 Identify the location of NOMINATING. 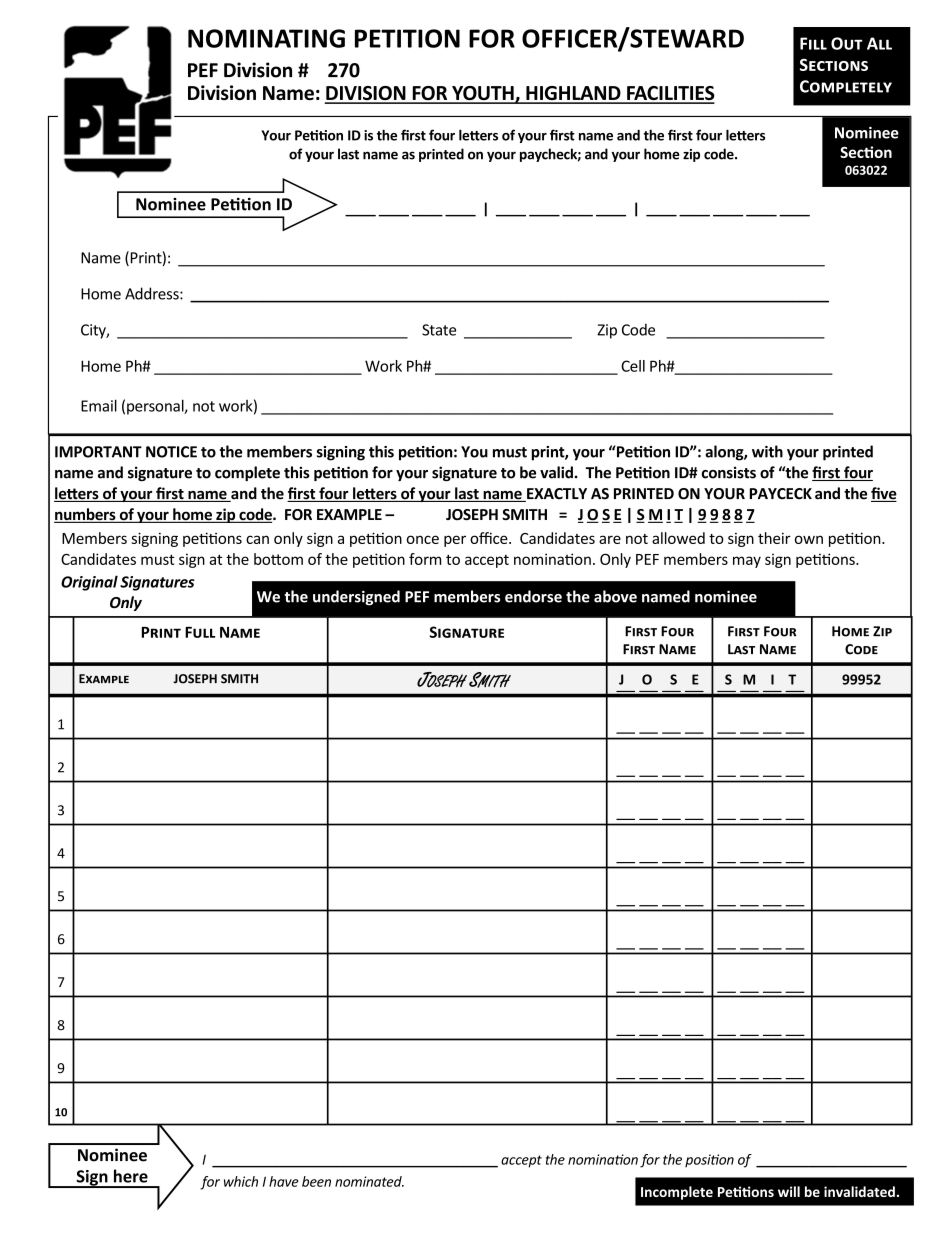
(266, 38).
